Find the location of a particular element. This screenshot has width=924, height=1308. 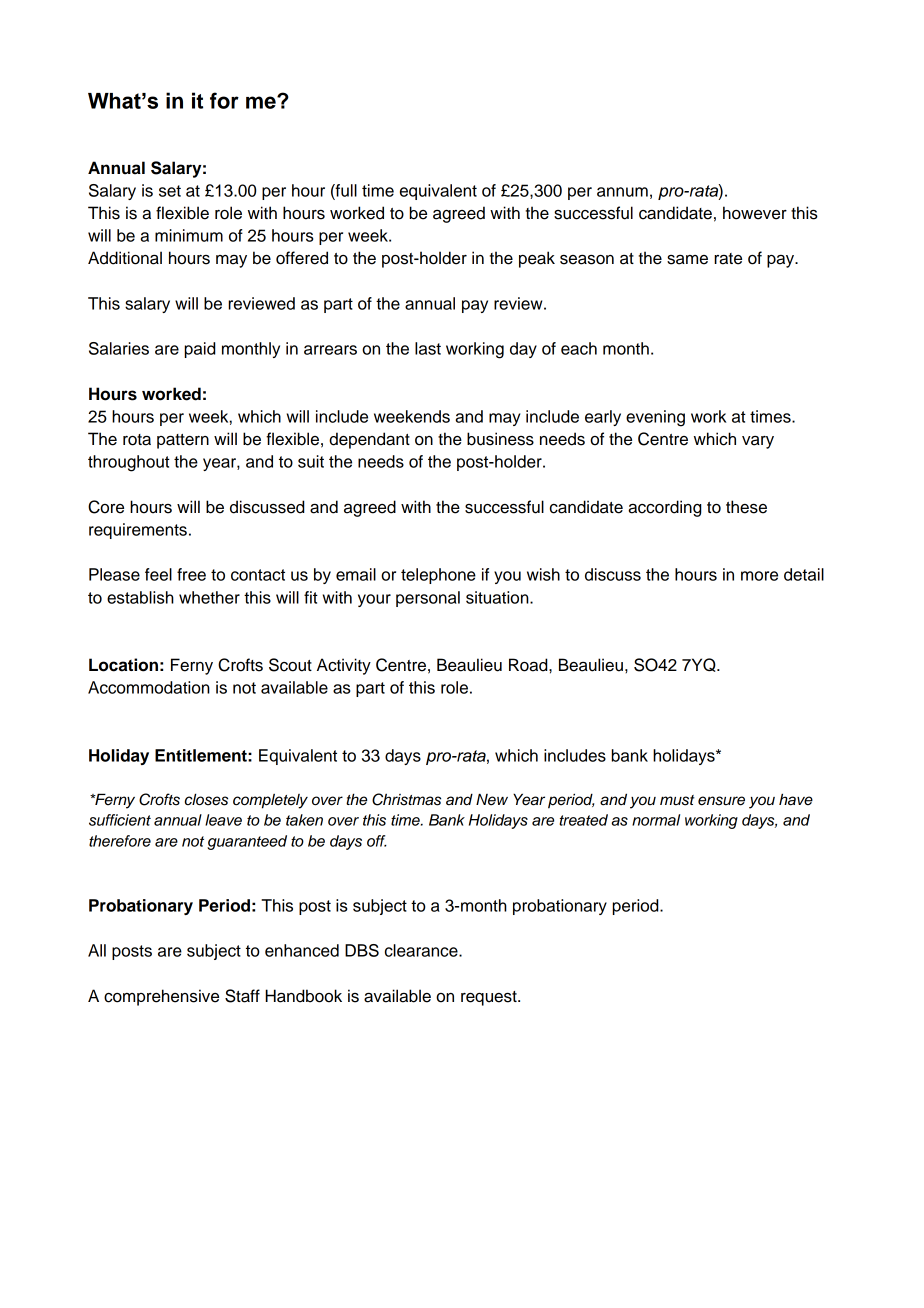

request is located at coordinates (490, 998).
